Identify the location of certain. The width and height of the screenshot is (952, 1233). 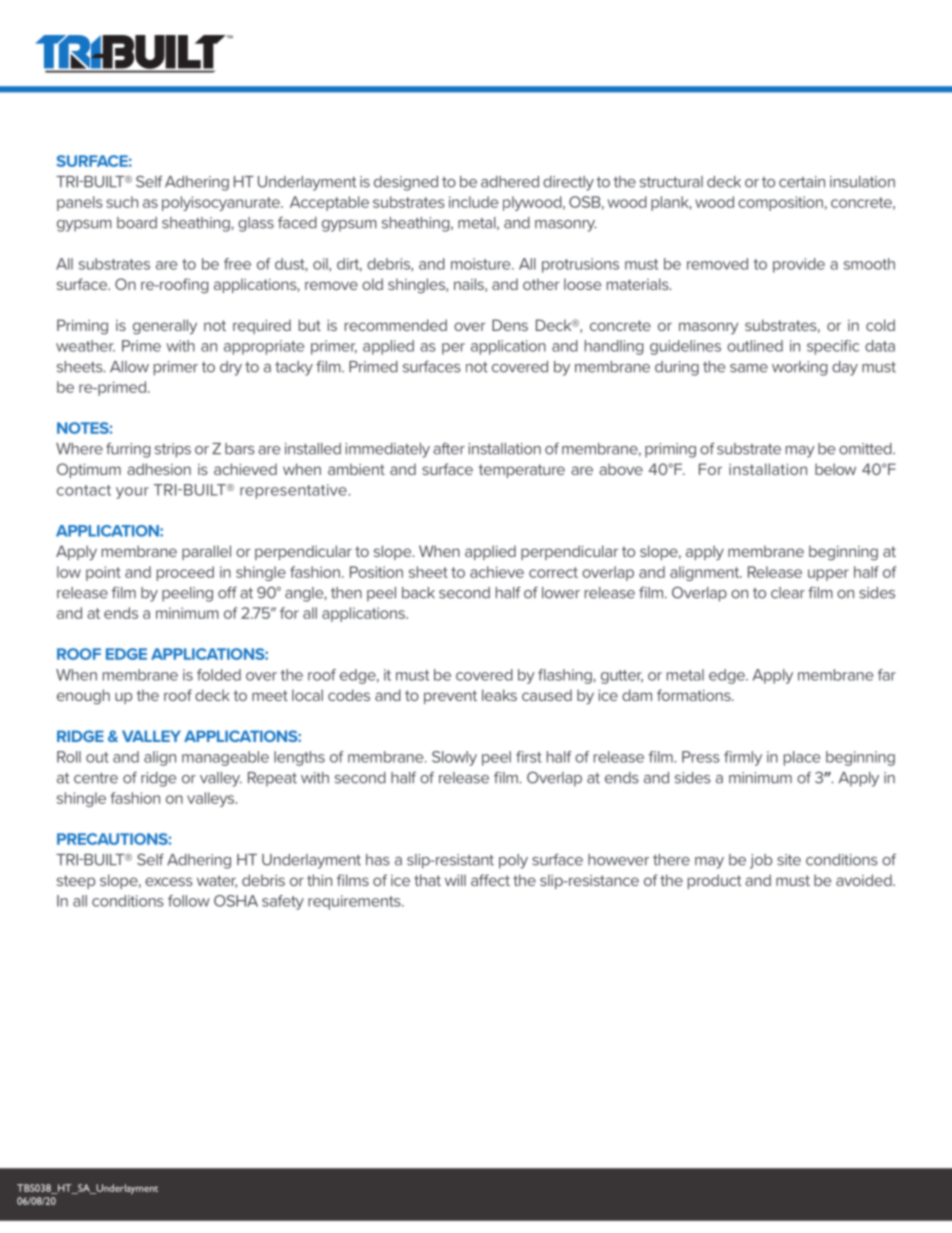
(802, 182).
